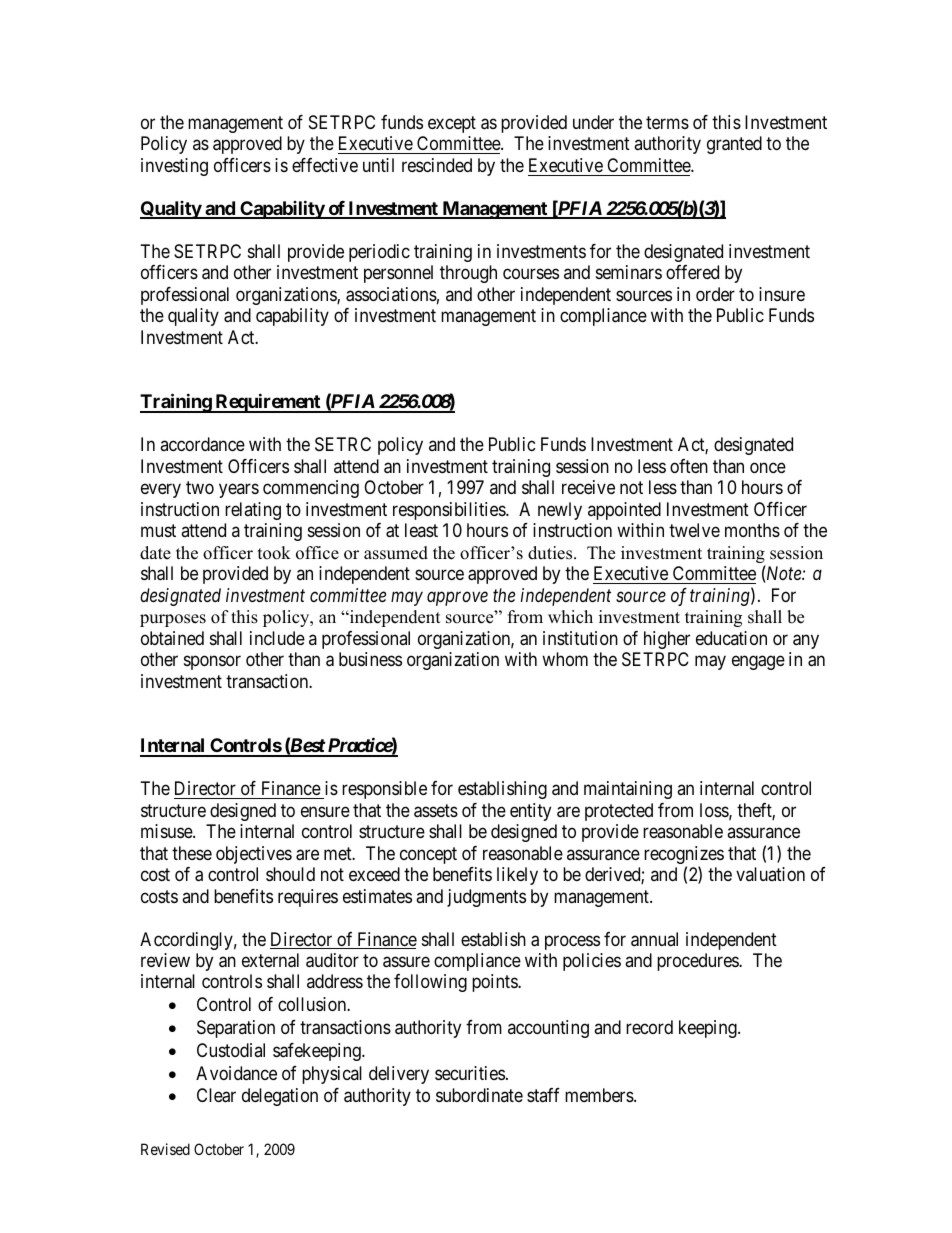 This screenshot has width=952, height=1233. Describe the element at coordinates (268, 403) in the screenshot. I see `Requirement` at that location.
